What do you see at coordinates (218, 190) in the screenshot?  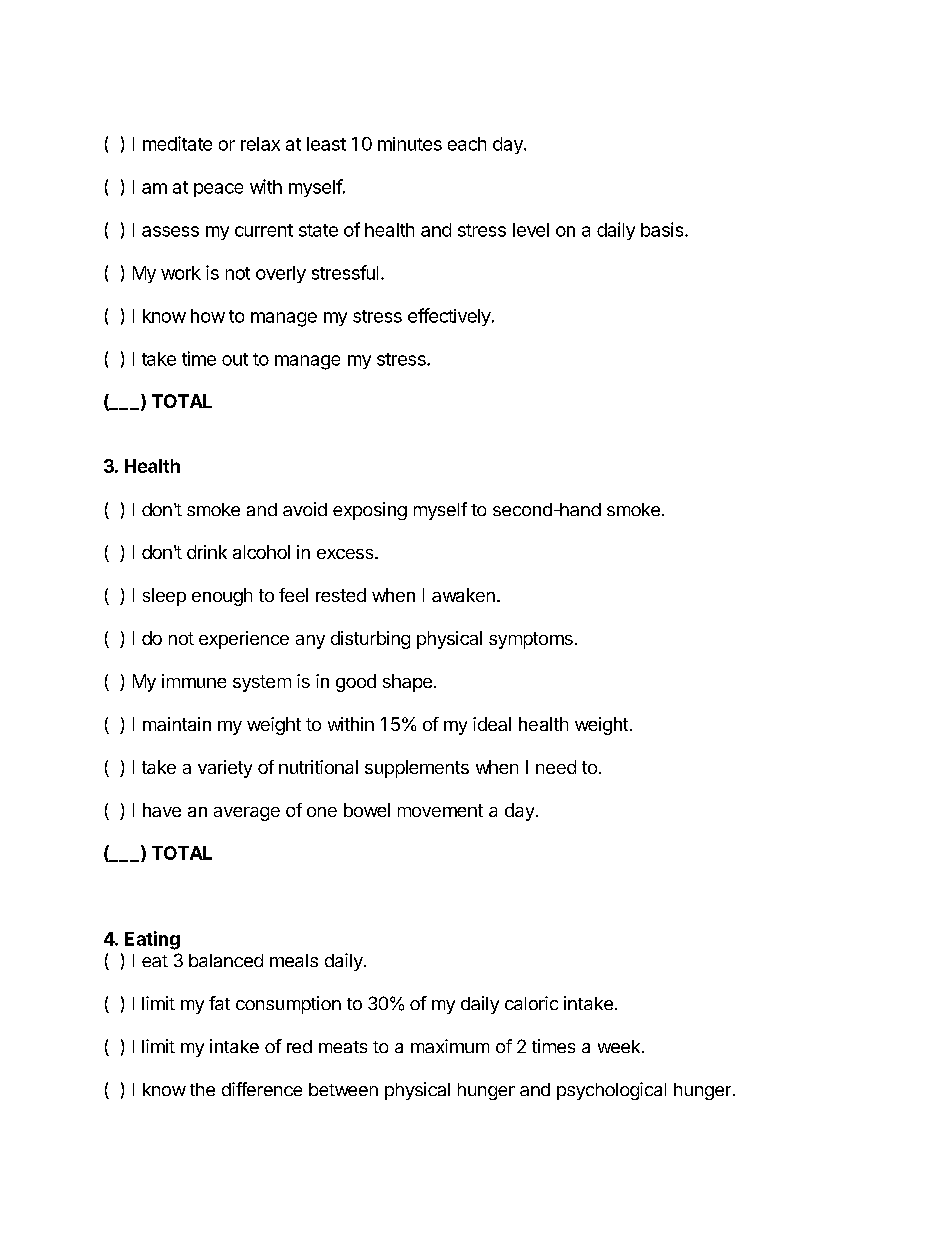 I see `peace` at bounding box center [218, 190].
